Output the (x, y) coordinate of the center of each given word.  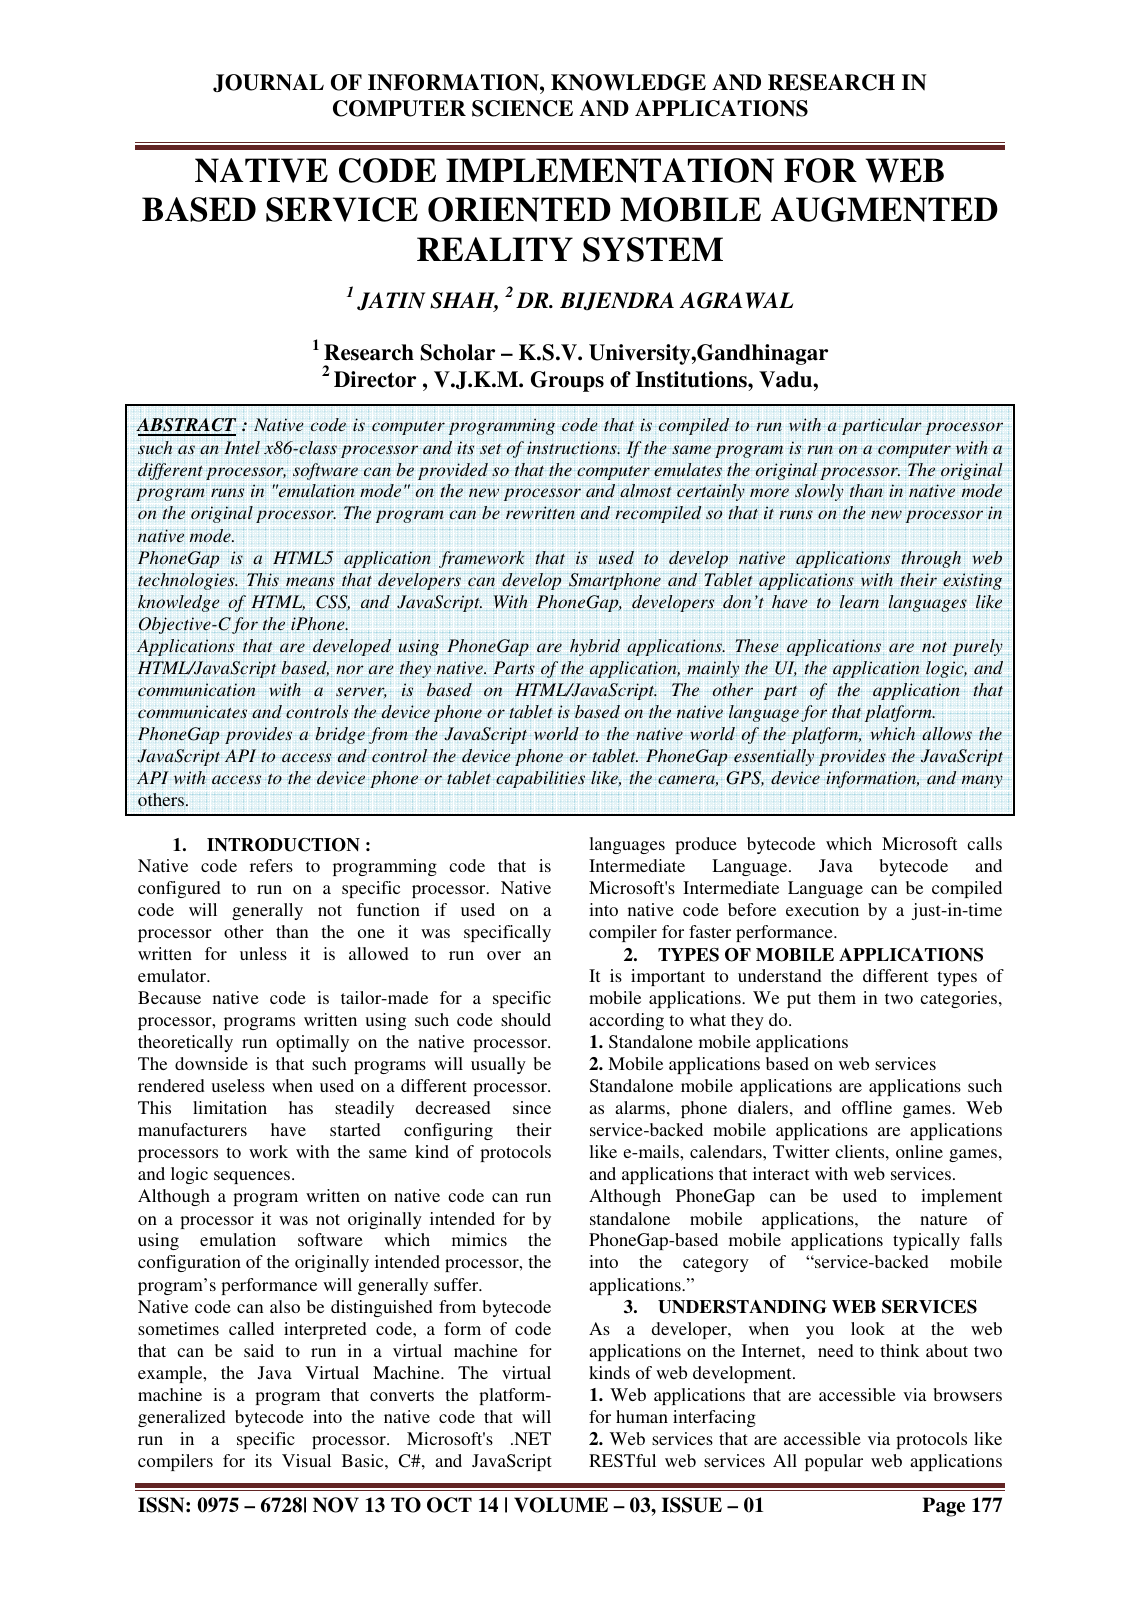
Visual (306, 1460)
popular (834, 1462)
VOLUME (561, 1505)
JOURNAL (268, 83)
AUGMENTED (884, 209)
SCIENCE (522, 108)
